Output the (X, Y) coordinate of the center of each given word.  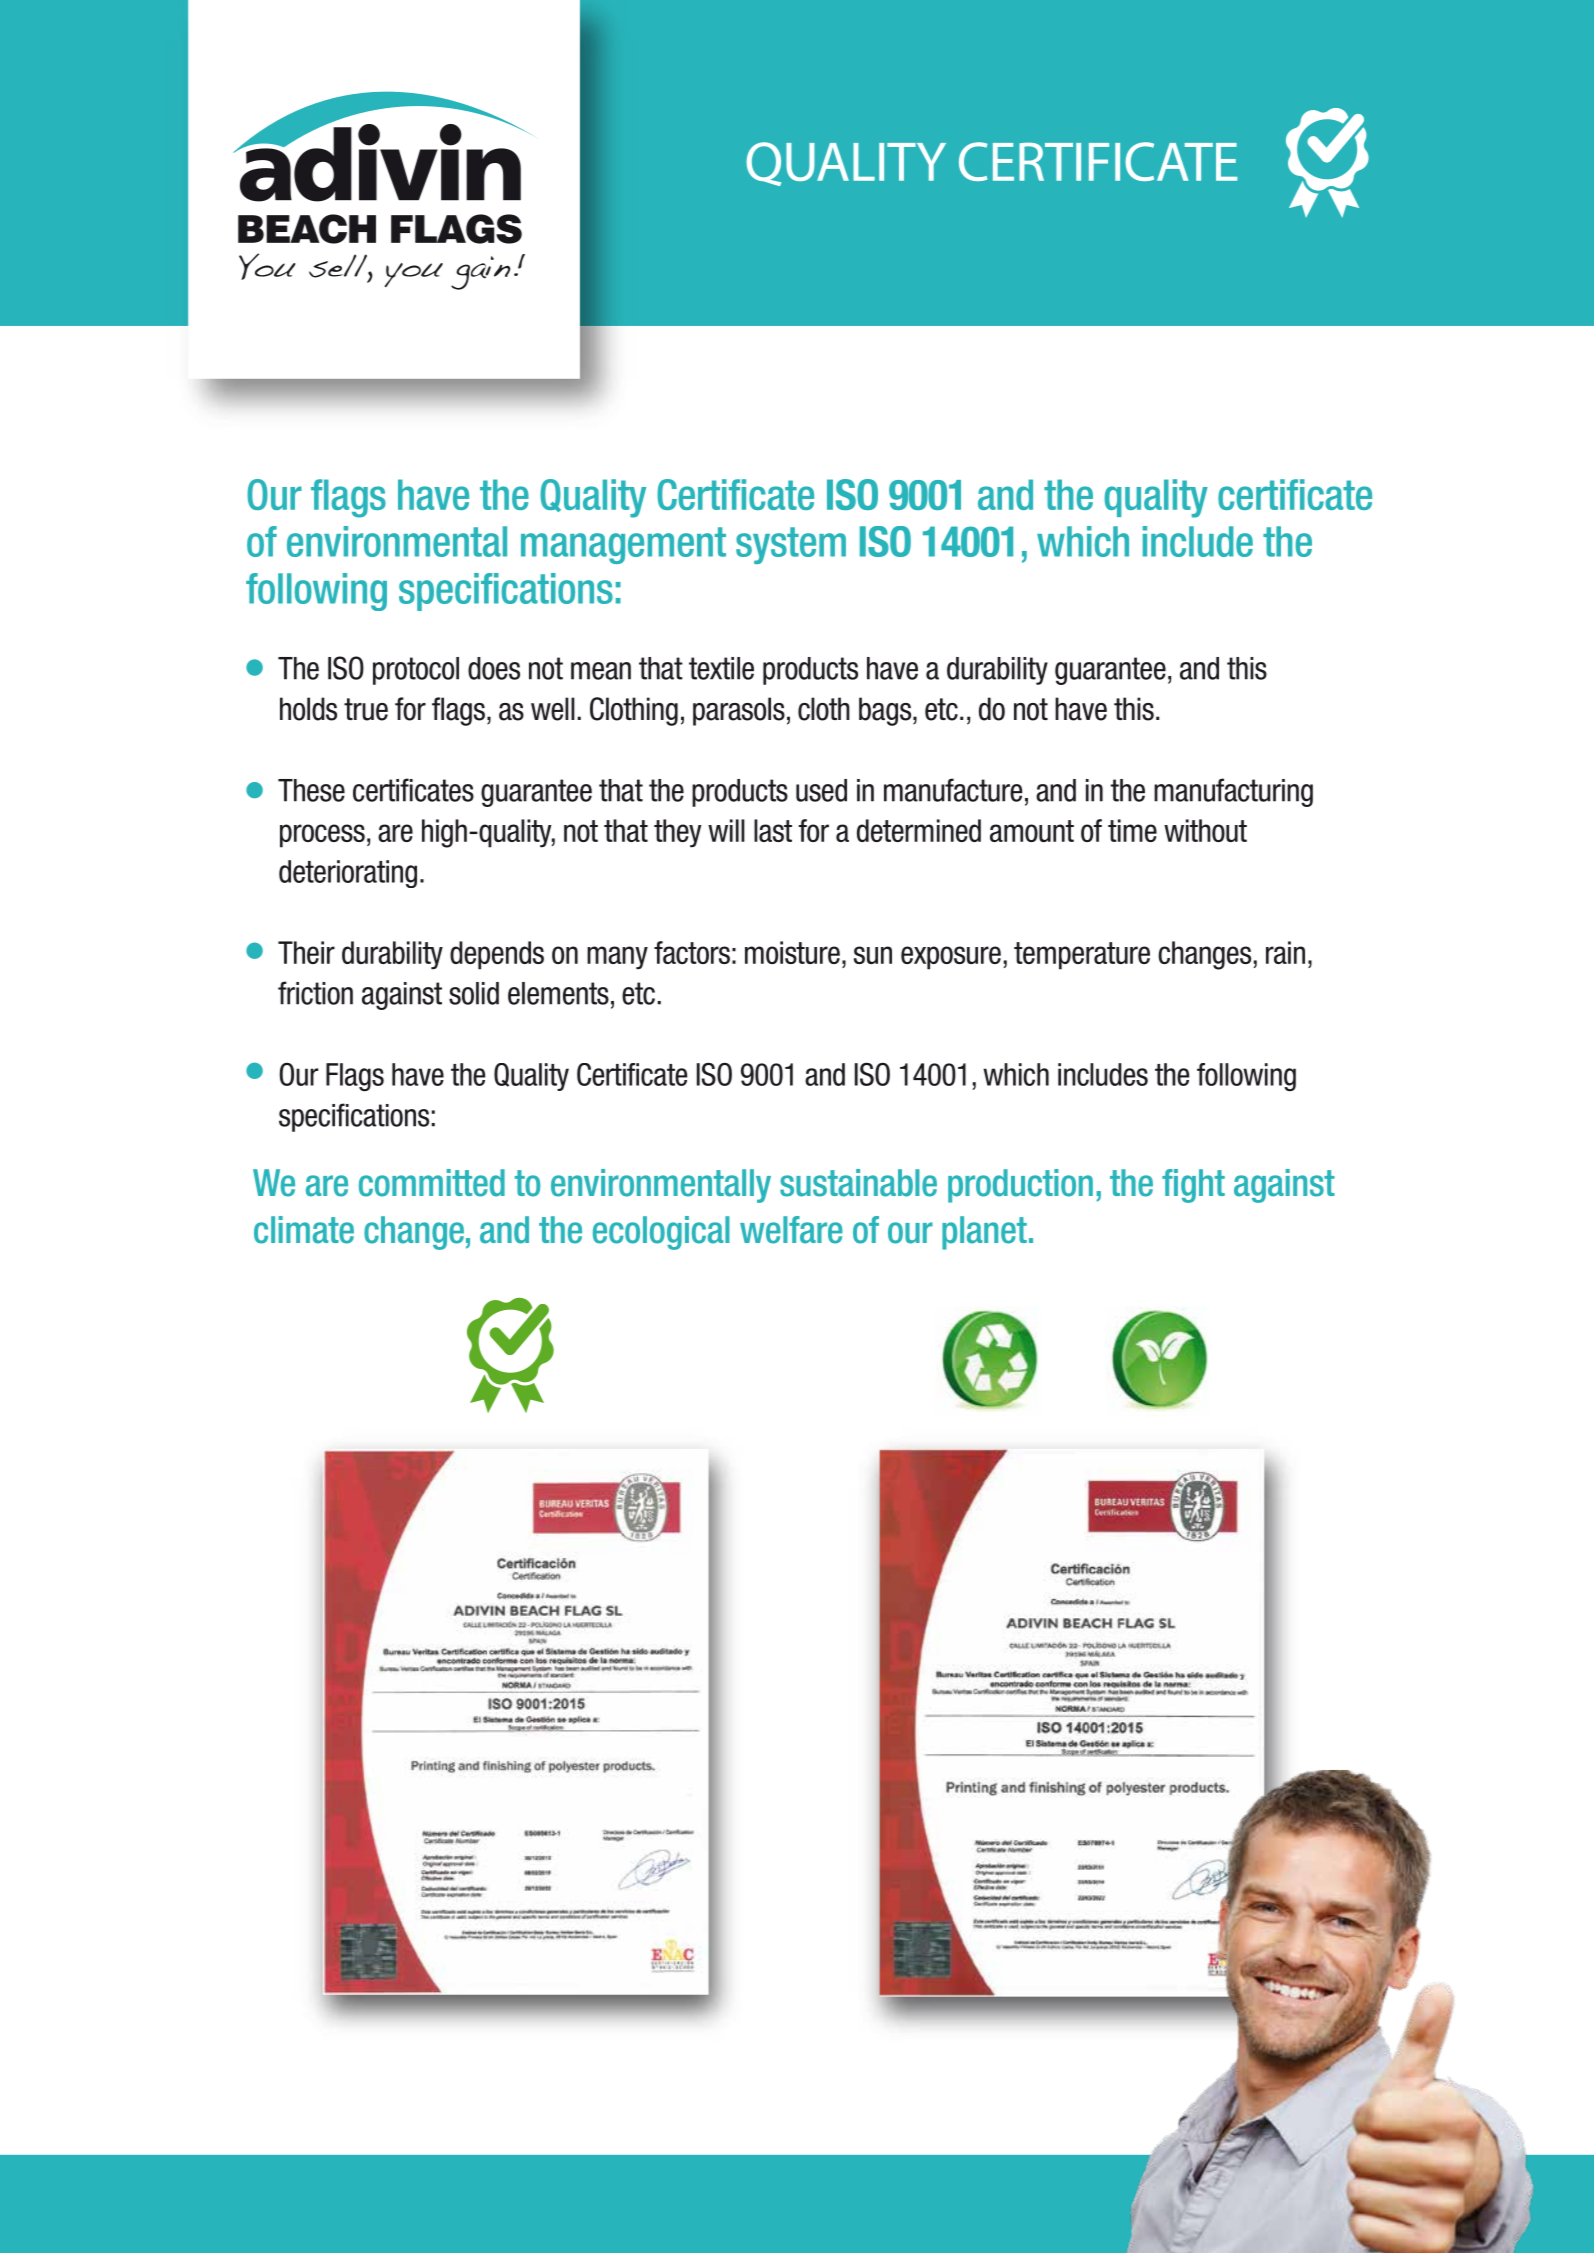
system (791, 545)
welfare (791, 1230)
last (773, 830)
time (1132, 830)
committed (432, 1183)
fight (1193, 1186)
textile (721, 668)
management (623, 545)
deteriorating (348, 874)
